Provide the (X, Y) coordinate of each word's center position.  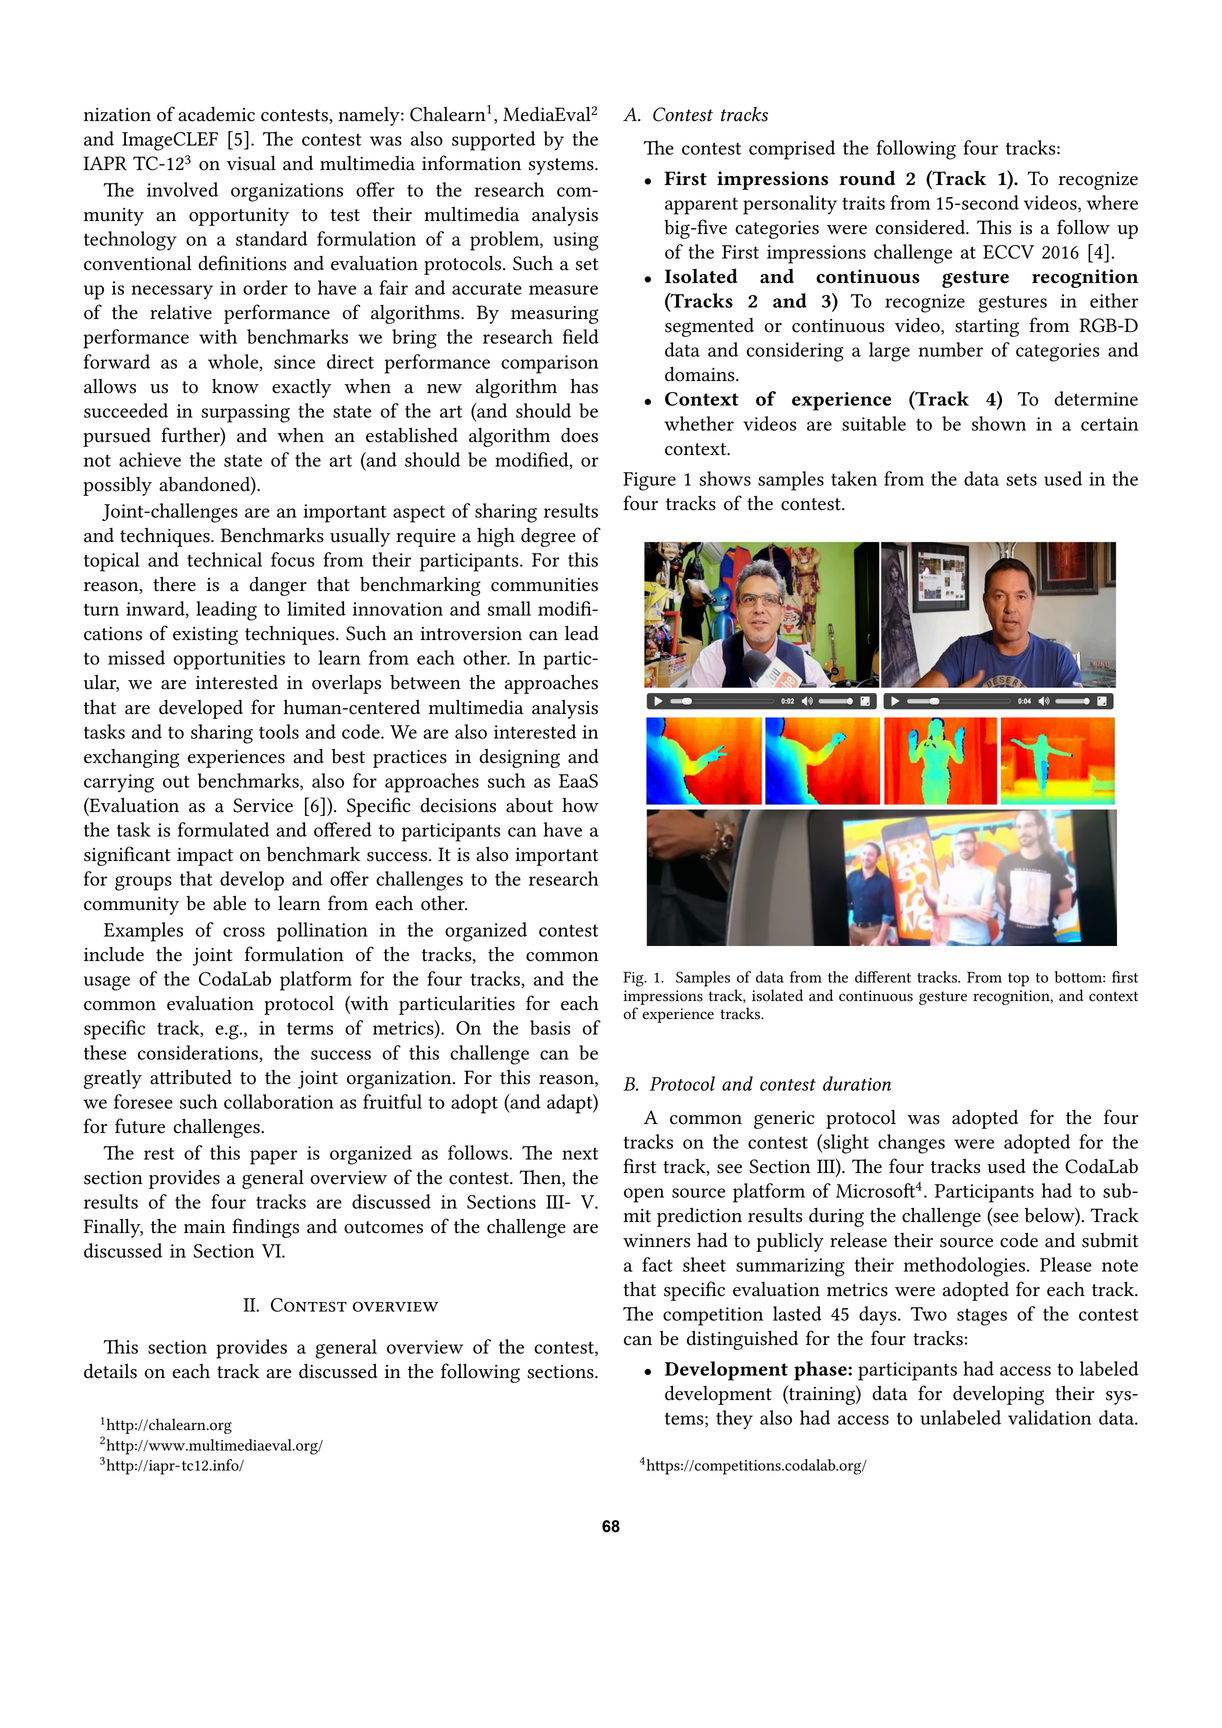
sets (1021, 480)
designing (519, 758)
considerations (199, 1053)
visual (251, 163)
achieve (150, 459)
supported (494, 141)
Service (263, 805)
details (110, 1371)
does (579, 435)
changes (911, 1144)
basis (550, 1027)
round (867, 178)
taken (854, 478)
